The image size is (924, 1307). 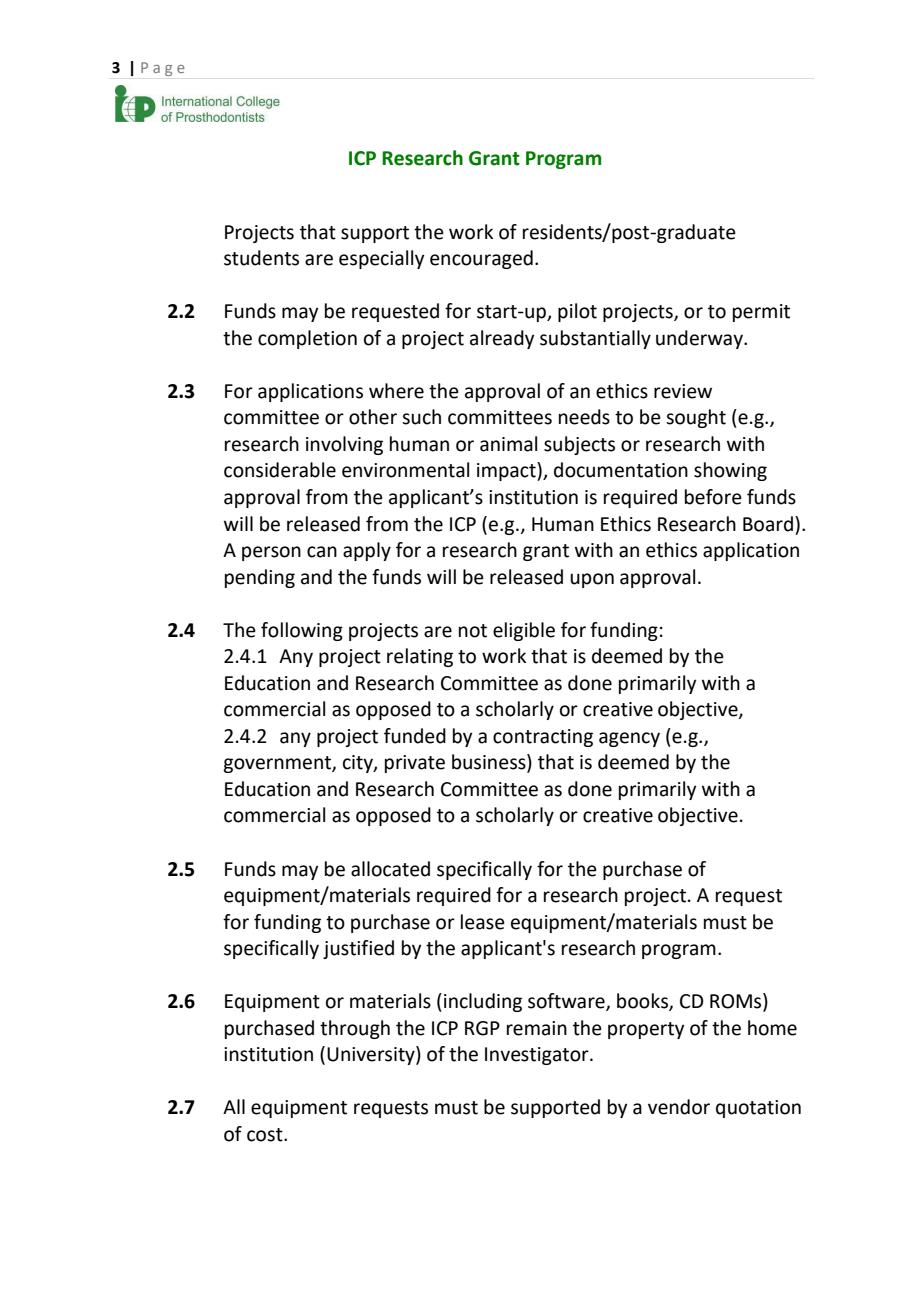 I want to click on permit, so click(x=761, y=313).
